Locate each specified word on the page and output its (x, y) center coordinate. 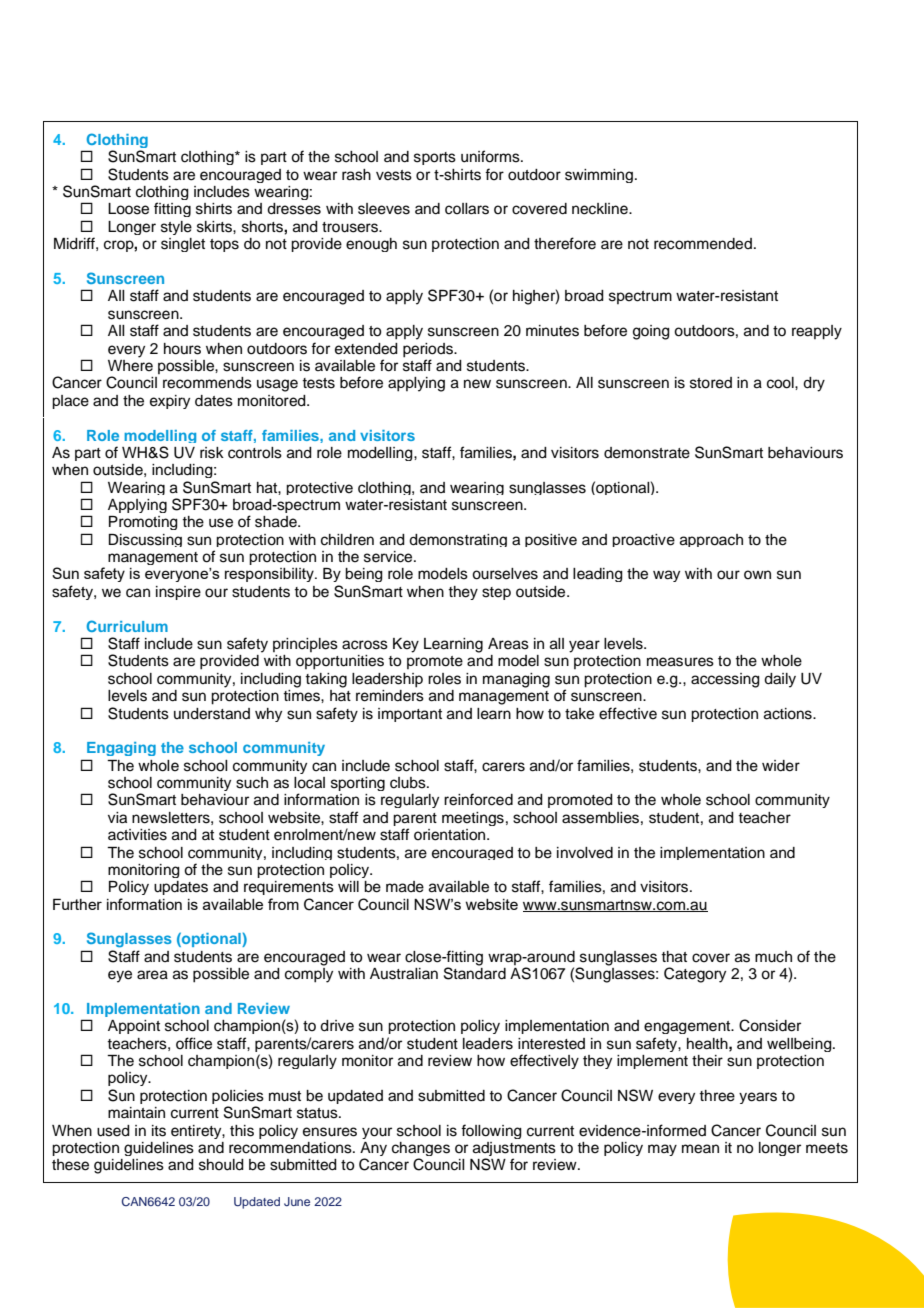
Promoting (143, 523)
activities (137, 835)
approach (711, 540)
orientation (451, 835)
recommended (703, 244)
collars (467, 209)
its (159, 1131)
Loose (128, 209)
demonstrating (458, 540)
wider (781, 766)
